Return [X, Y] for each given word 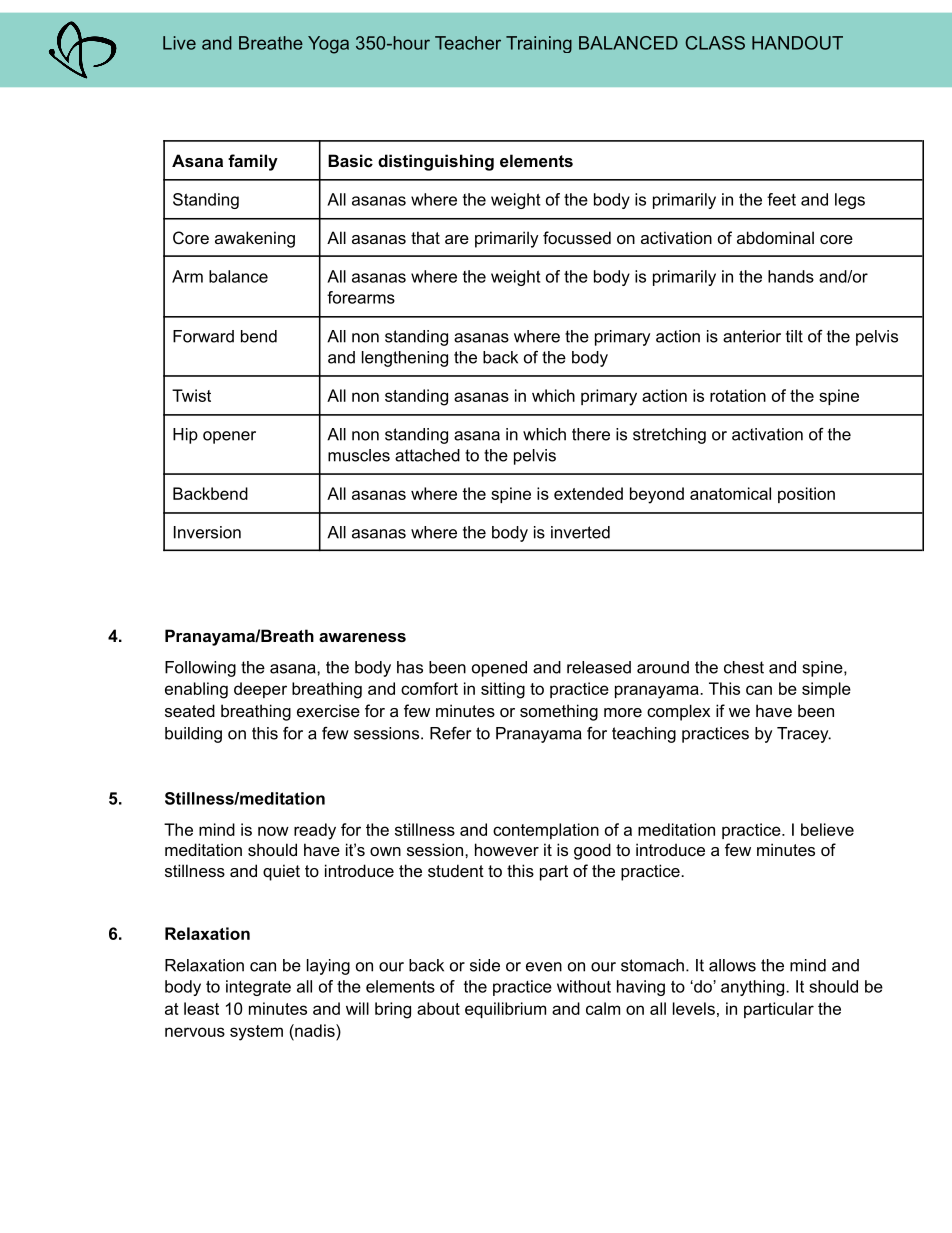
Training [539, 44]
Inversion [207, 532]
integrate [258, 988]
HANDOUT [797, 43]
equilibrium [505, 1010]
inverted [580, 532]
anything [754, 988]
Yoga [328, 45]
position [806, 495]
